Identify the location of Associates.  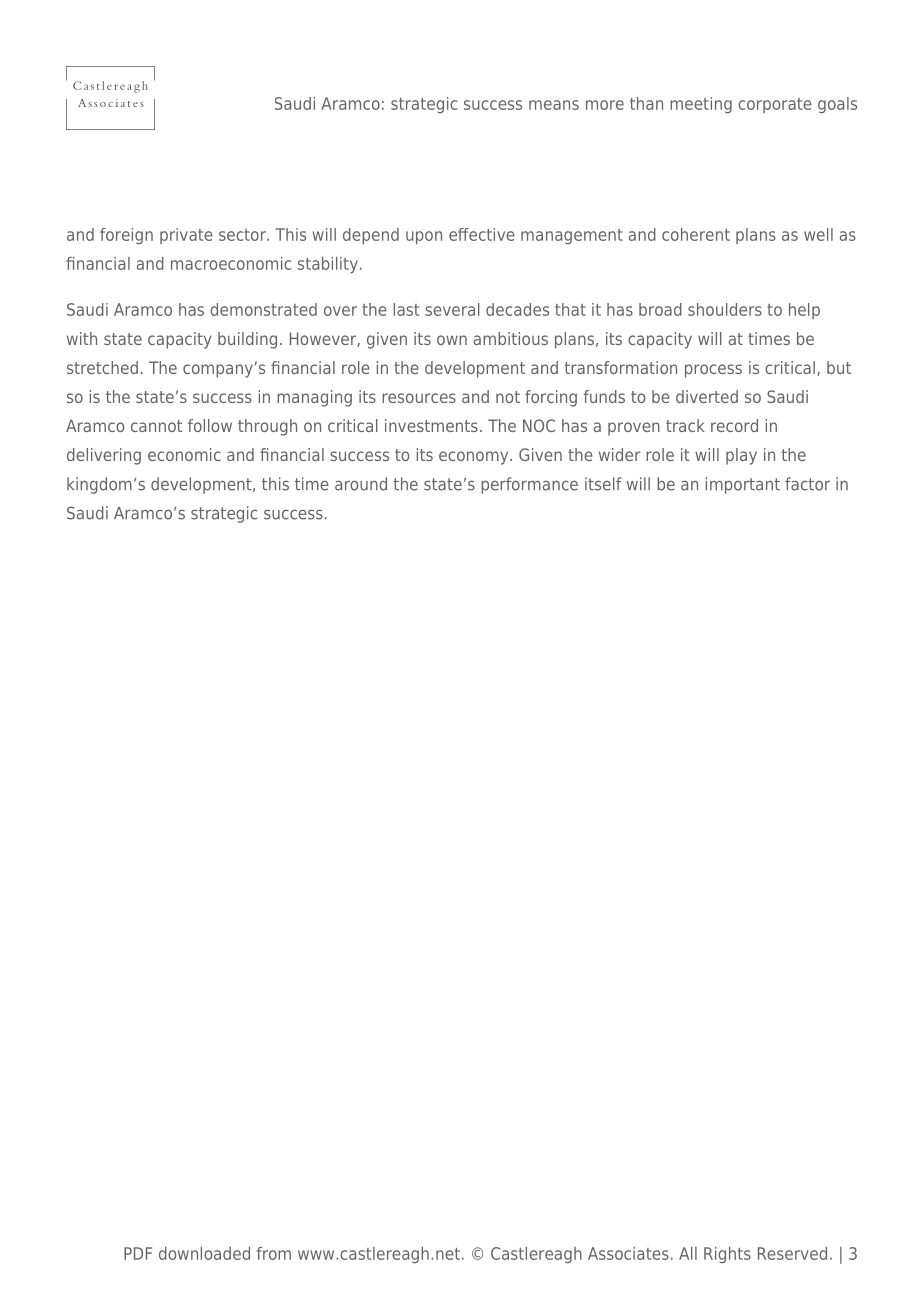
(628, 1253).
